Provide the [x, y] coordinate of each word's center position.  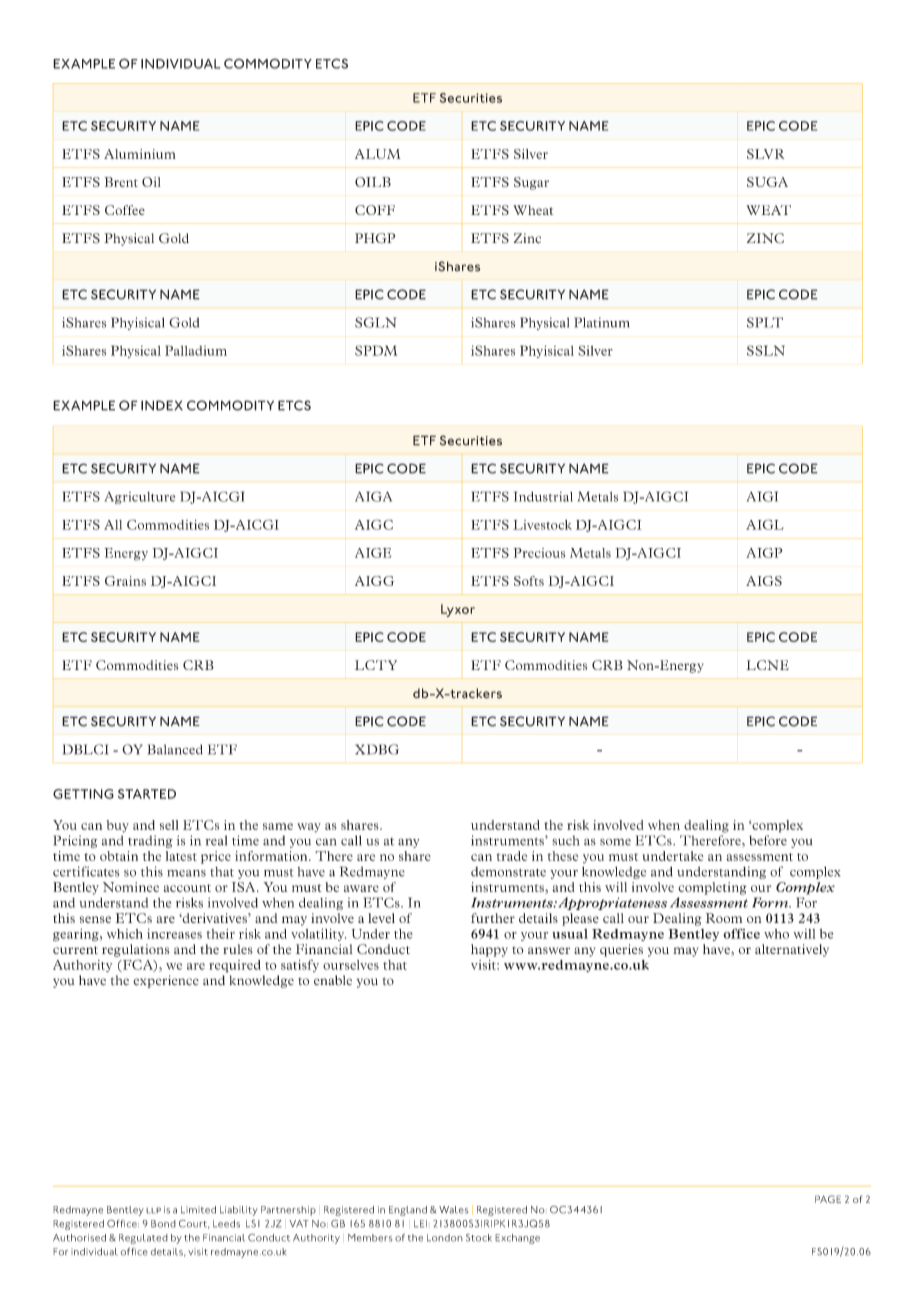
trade [511, 856]
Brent [121, 182]
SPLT [765, 322]
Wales [453, 1210]
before [768, 840]
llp [153, 1210]
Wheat [533, 210]
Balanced [175, 749]
